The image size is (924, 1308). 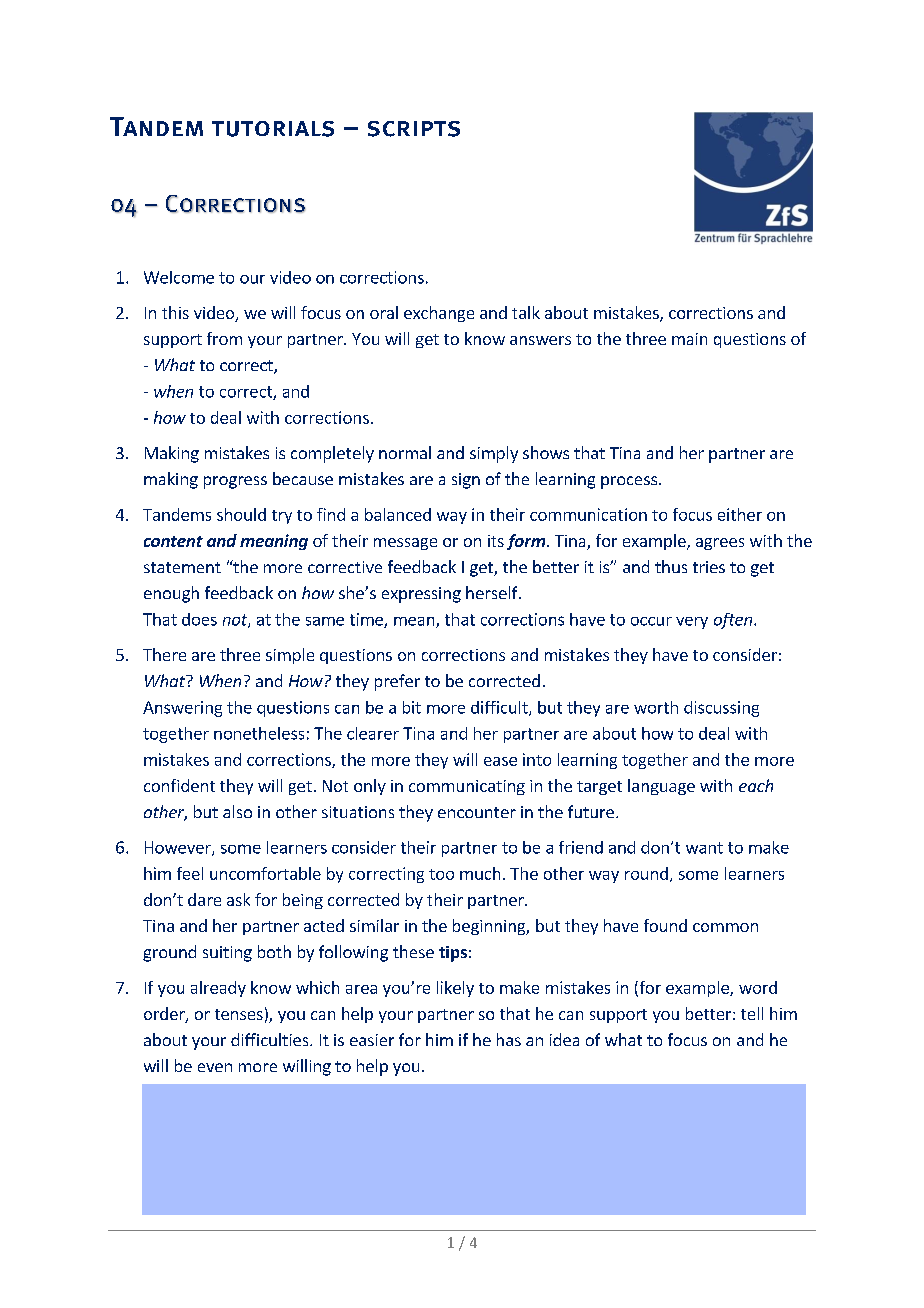 What do you see at coordinates (273, 129) in the screenshot?
I see `tutorials` at bounding box center [273, 129].
